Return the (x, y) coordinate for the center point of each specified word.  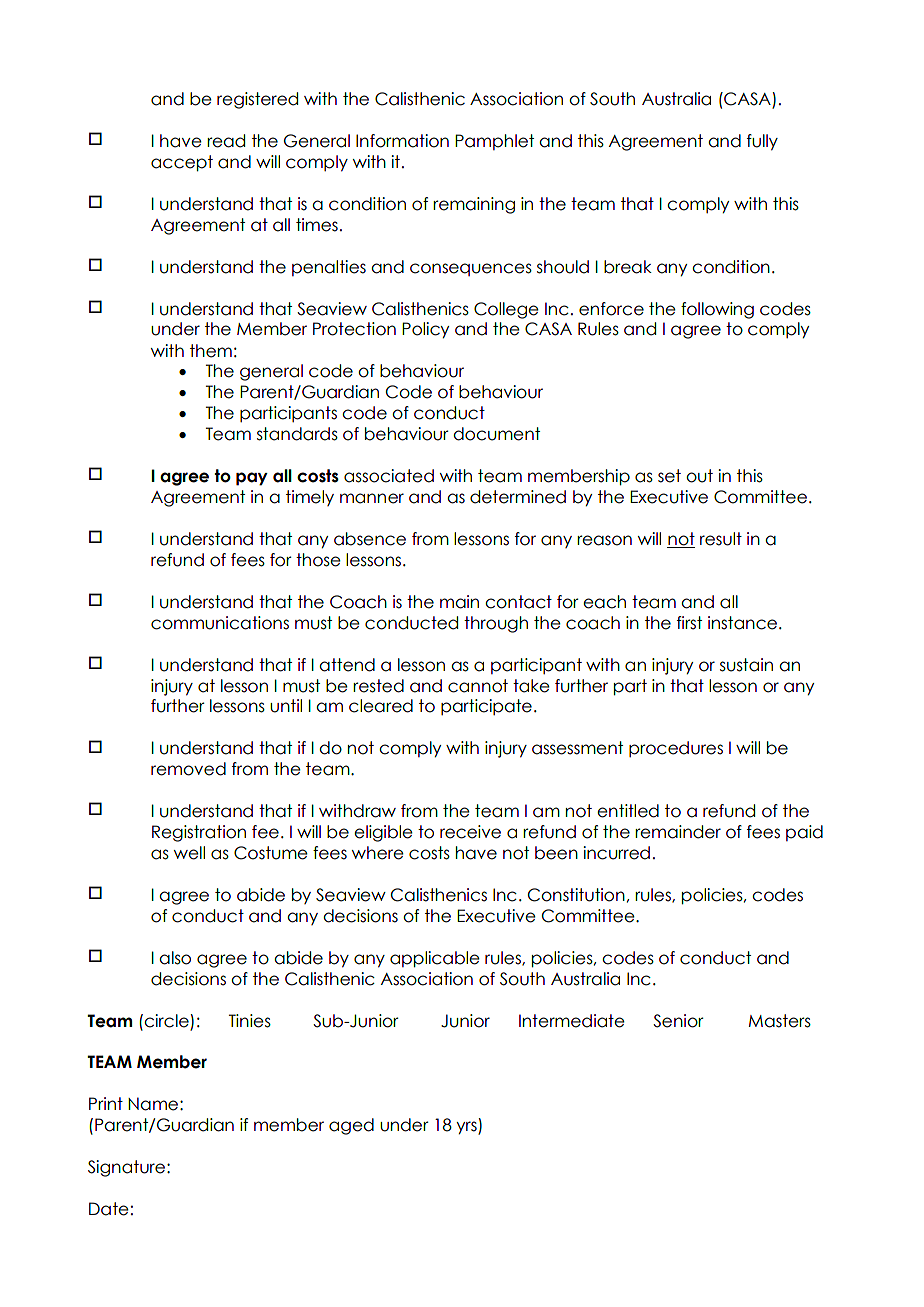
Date (109, 1209)
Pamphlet (494, 142)
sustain (746, 665)
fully (762, 142)
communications (220, 623)
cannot (478, 686)
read (226, 141)
